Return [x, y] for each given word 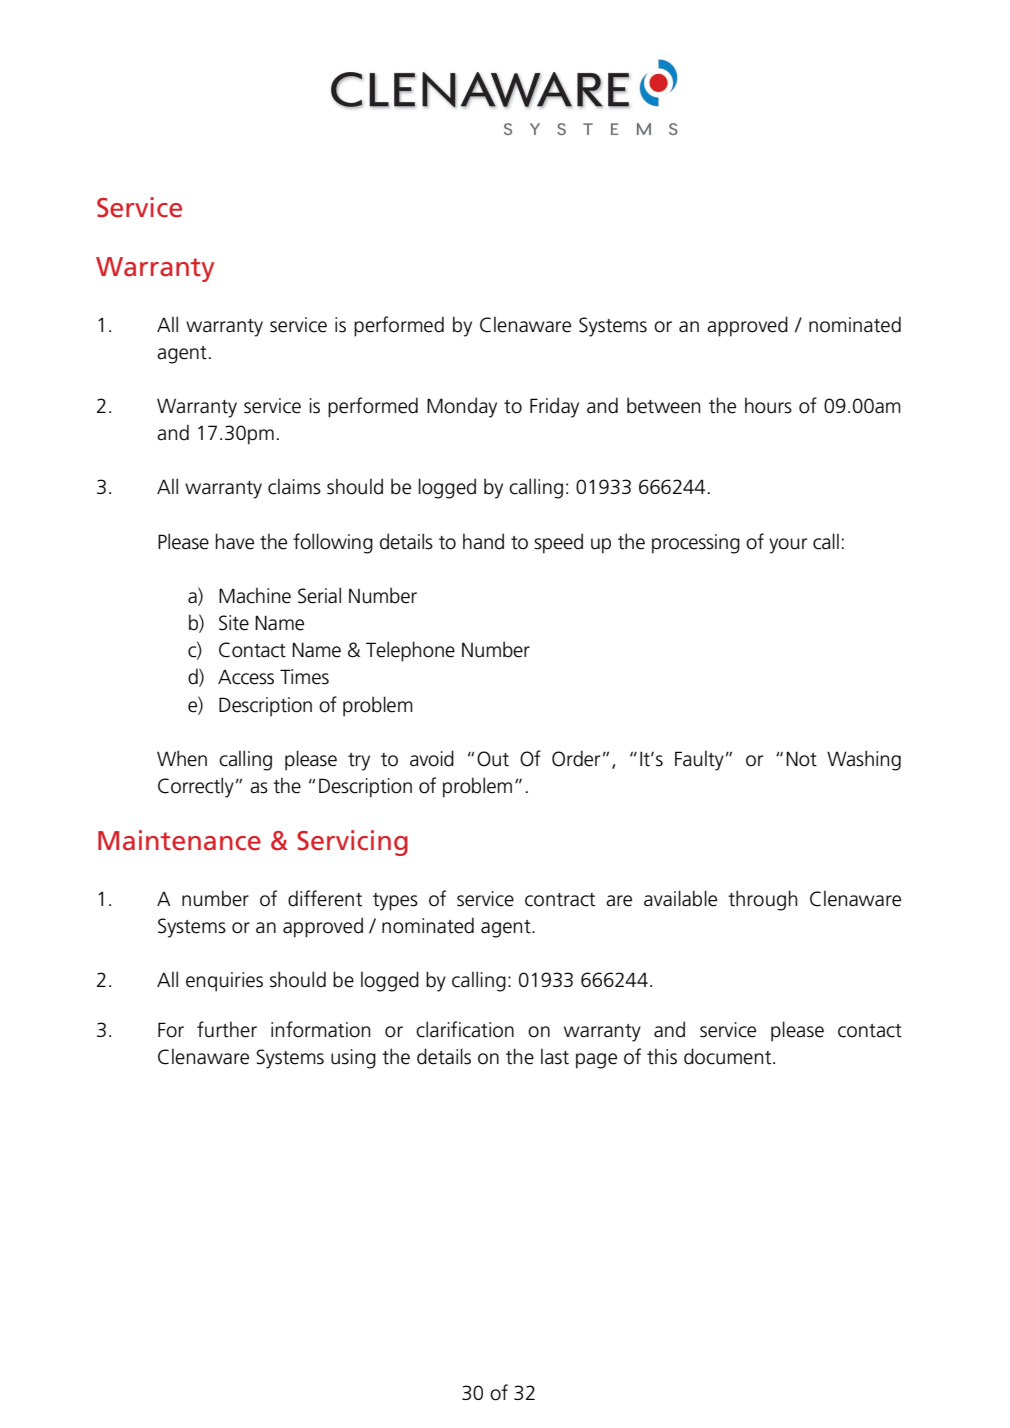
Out [493, 759]
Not [801, 759]
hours [768, 405]
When [182, 758]
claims [294, 486]
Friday [554, 407]
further [227, 1029]
